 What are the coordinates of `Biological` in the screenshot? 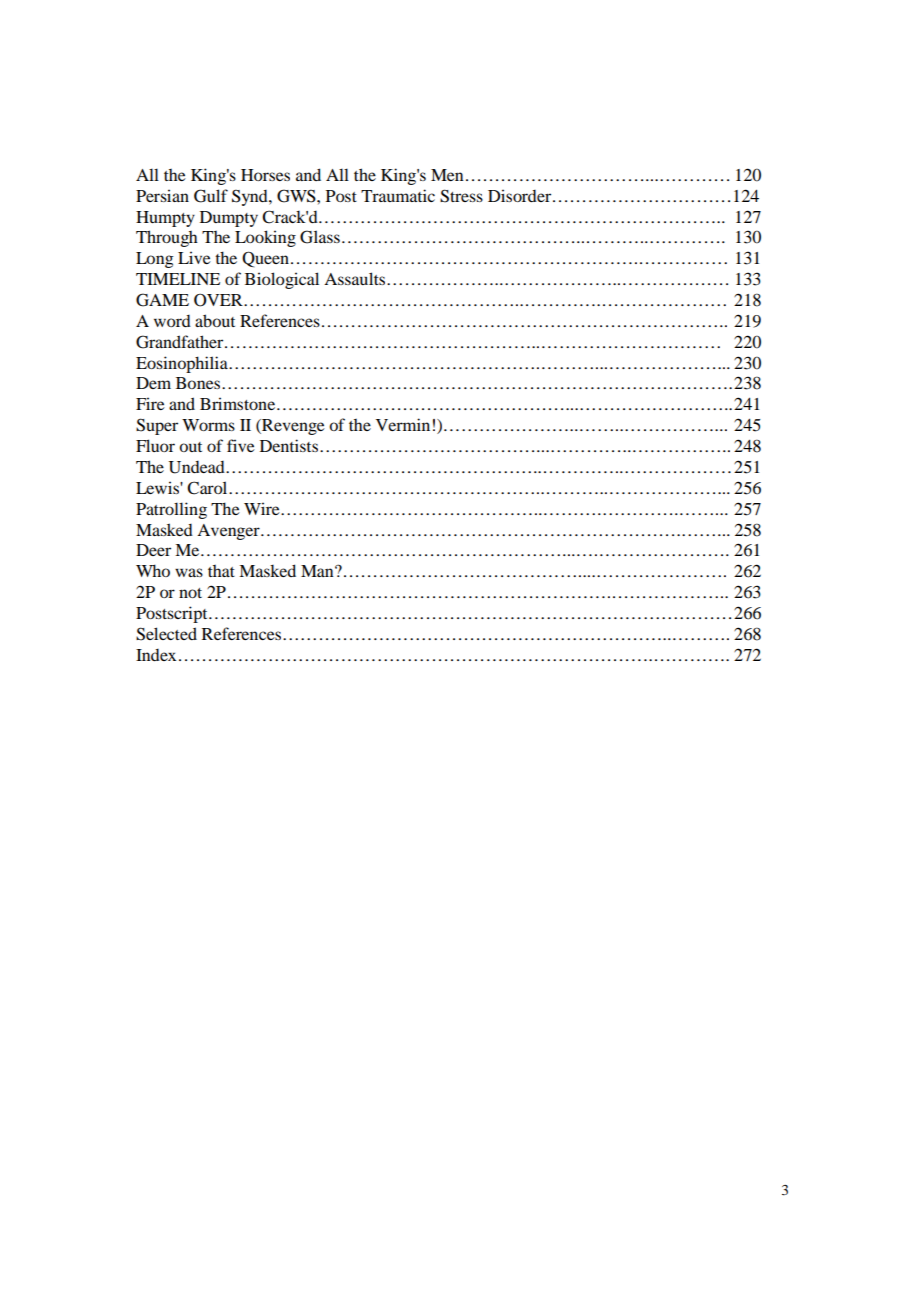 It's located at (282, 280).
